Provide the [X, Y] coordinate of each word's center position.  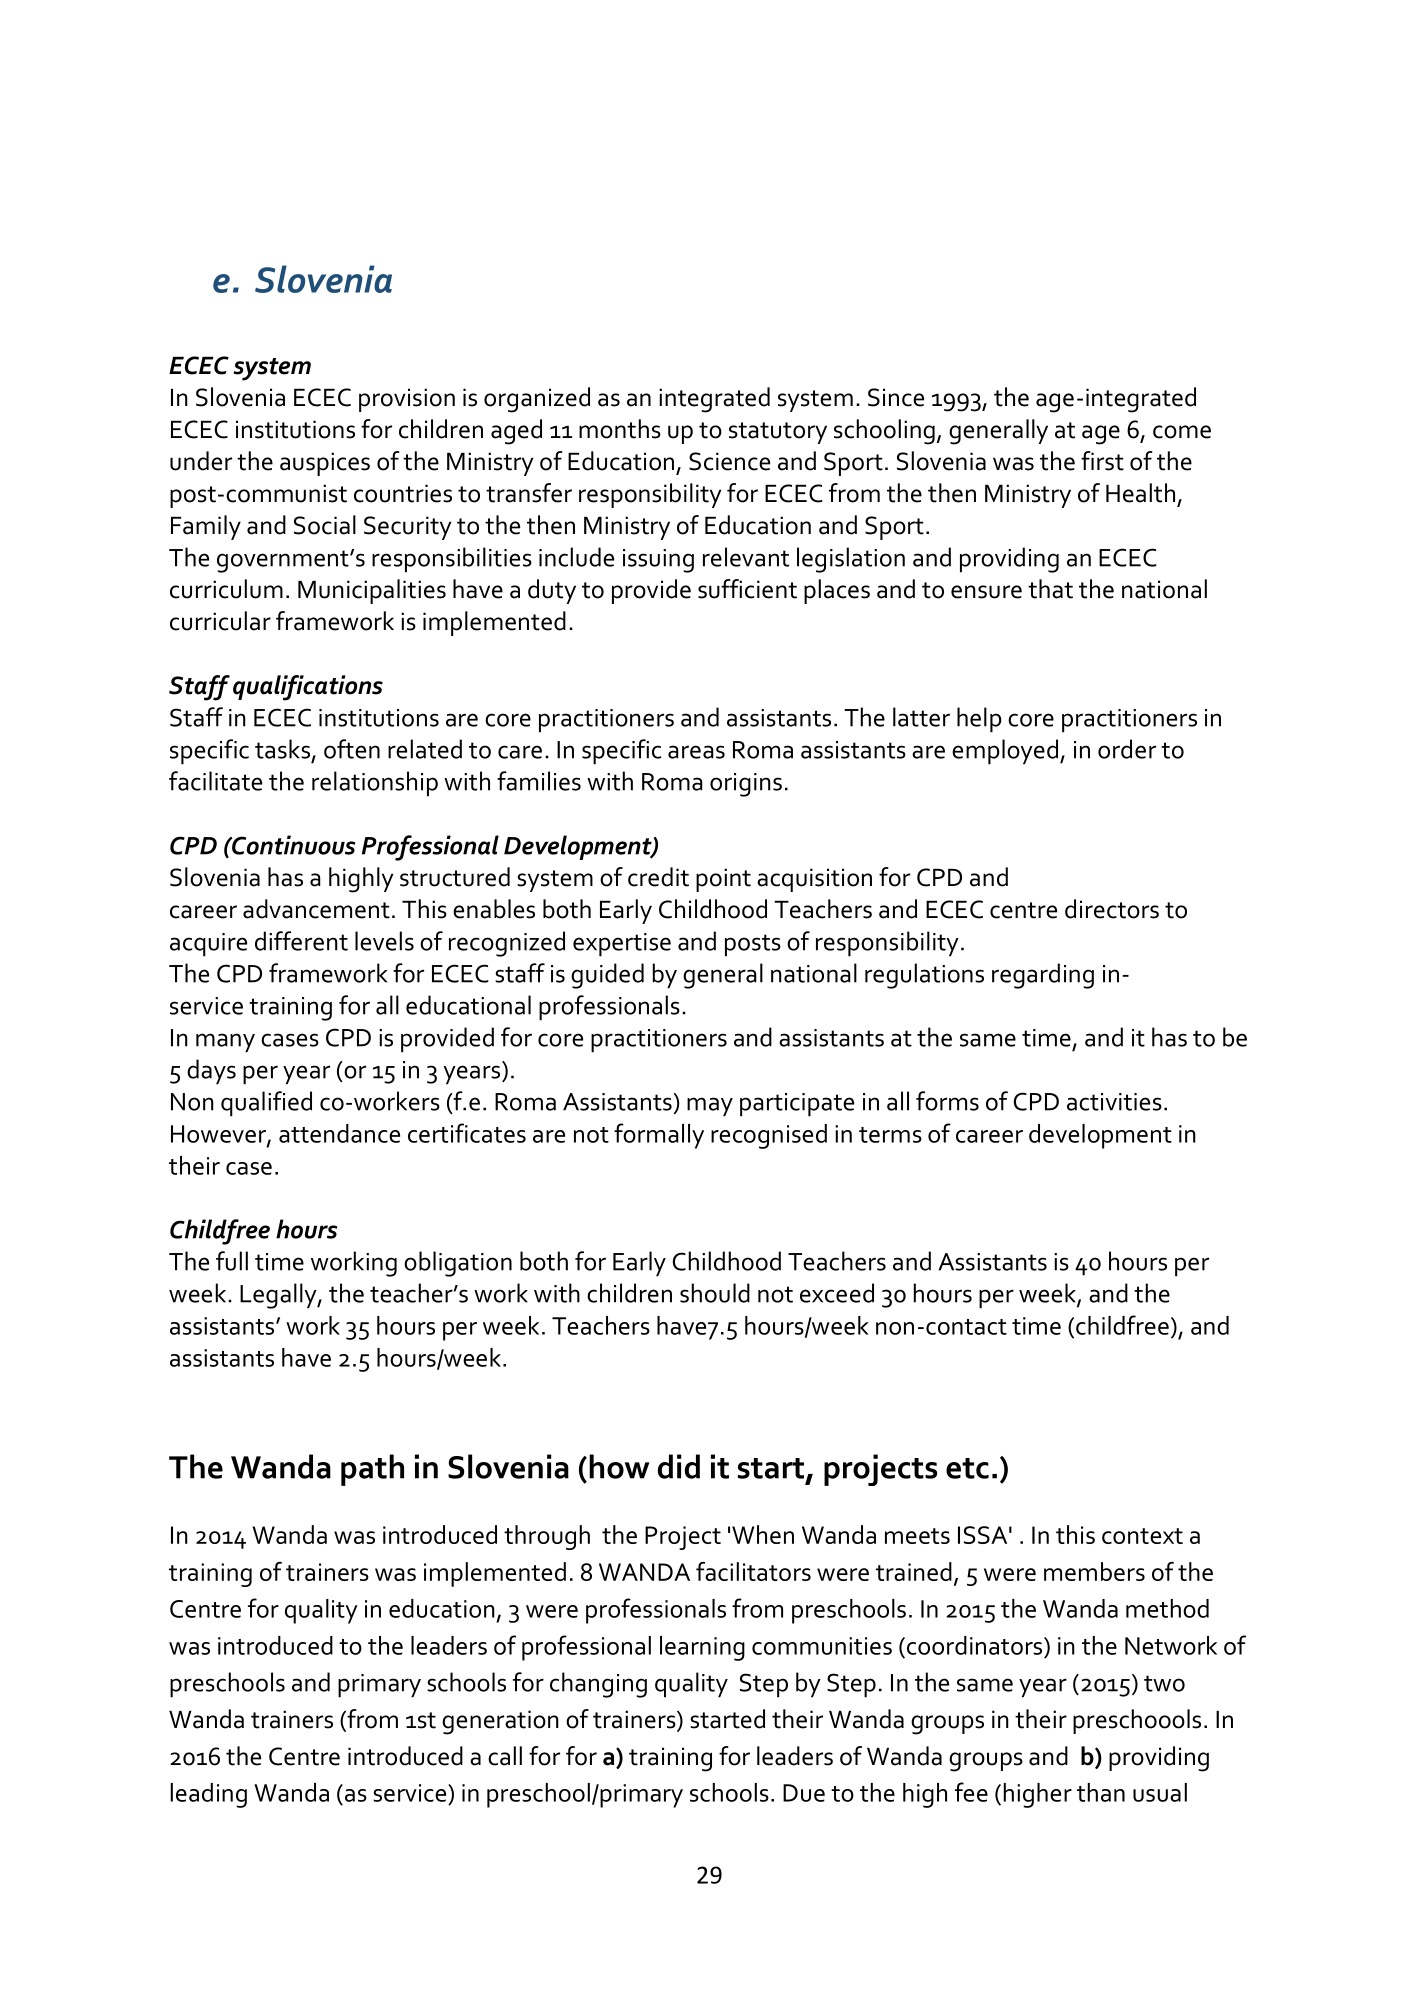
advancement [316, 909]
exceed [837, 1293]
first [1102, 461]
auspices [325, 464]
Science [729, 461]
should [715, 1293]
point [723, 880]
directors [1112, 909]
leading [209, 1795]
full [232, 1261]
